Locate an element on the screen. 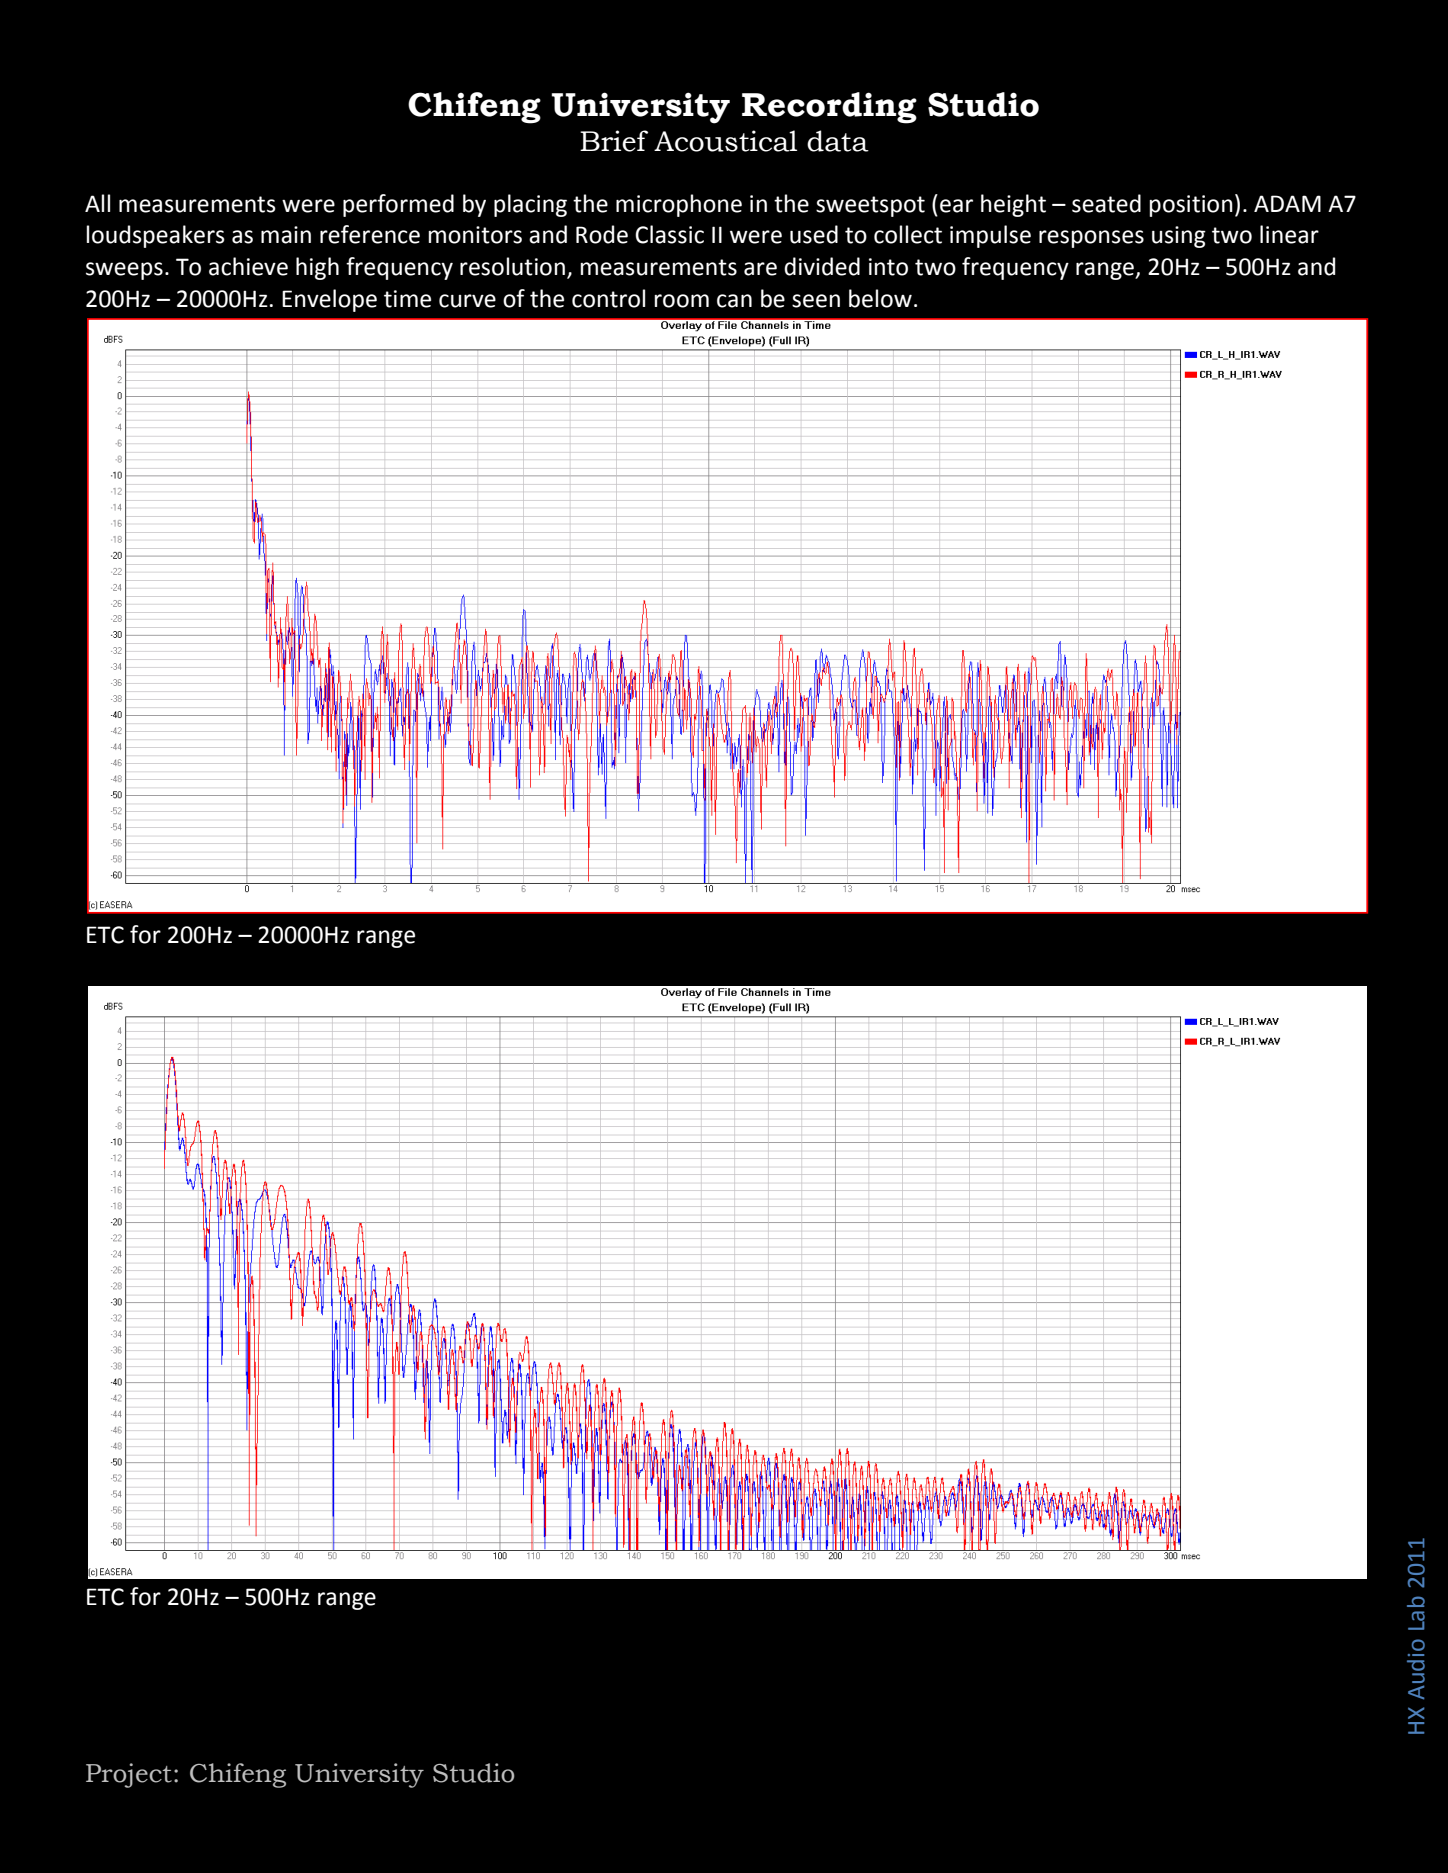  Acoustical is located at coordinates (725, 141).
